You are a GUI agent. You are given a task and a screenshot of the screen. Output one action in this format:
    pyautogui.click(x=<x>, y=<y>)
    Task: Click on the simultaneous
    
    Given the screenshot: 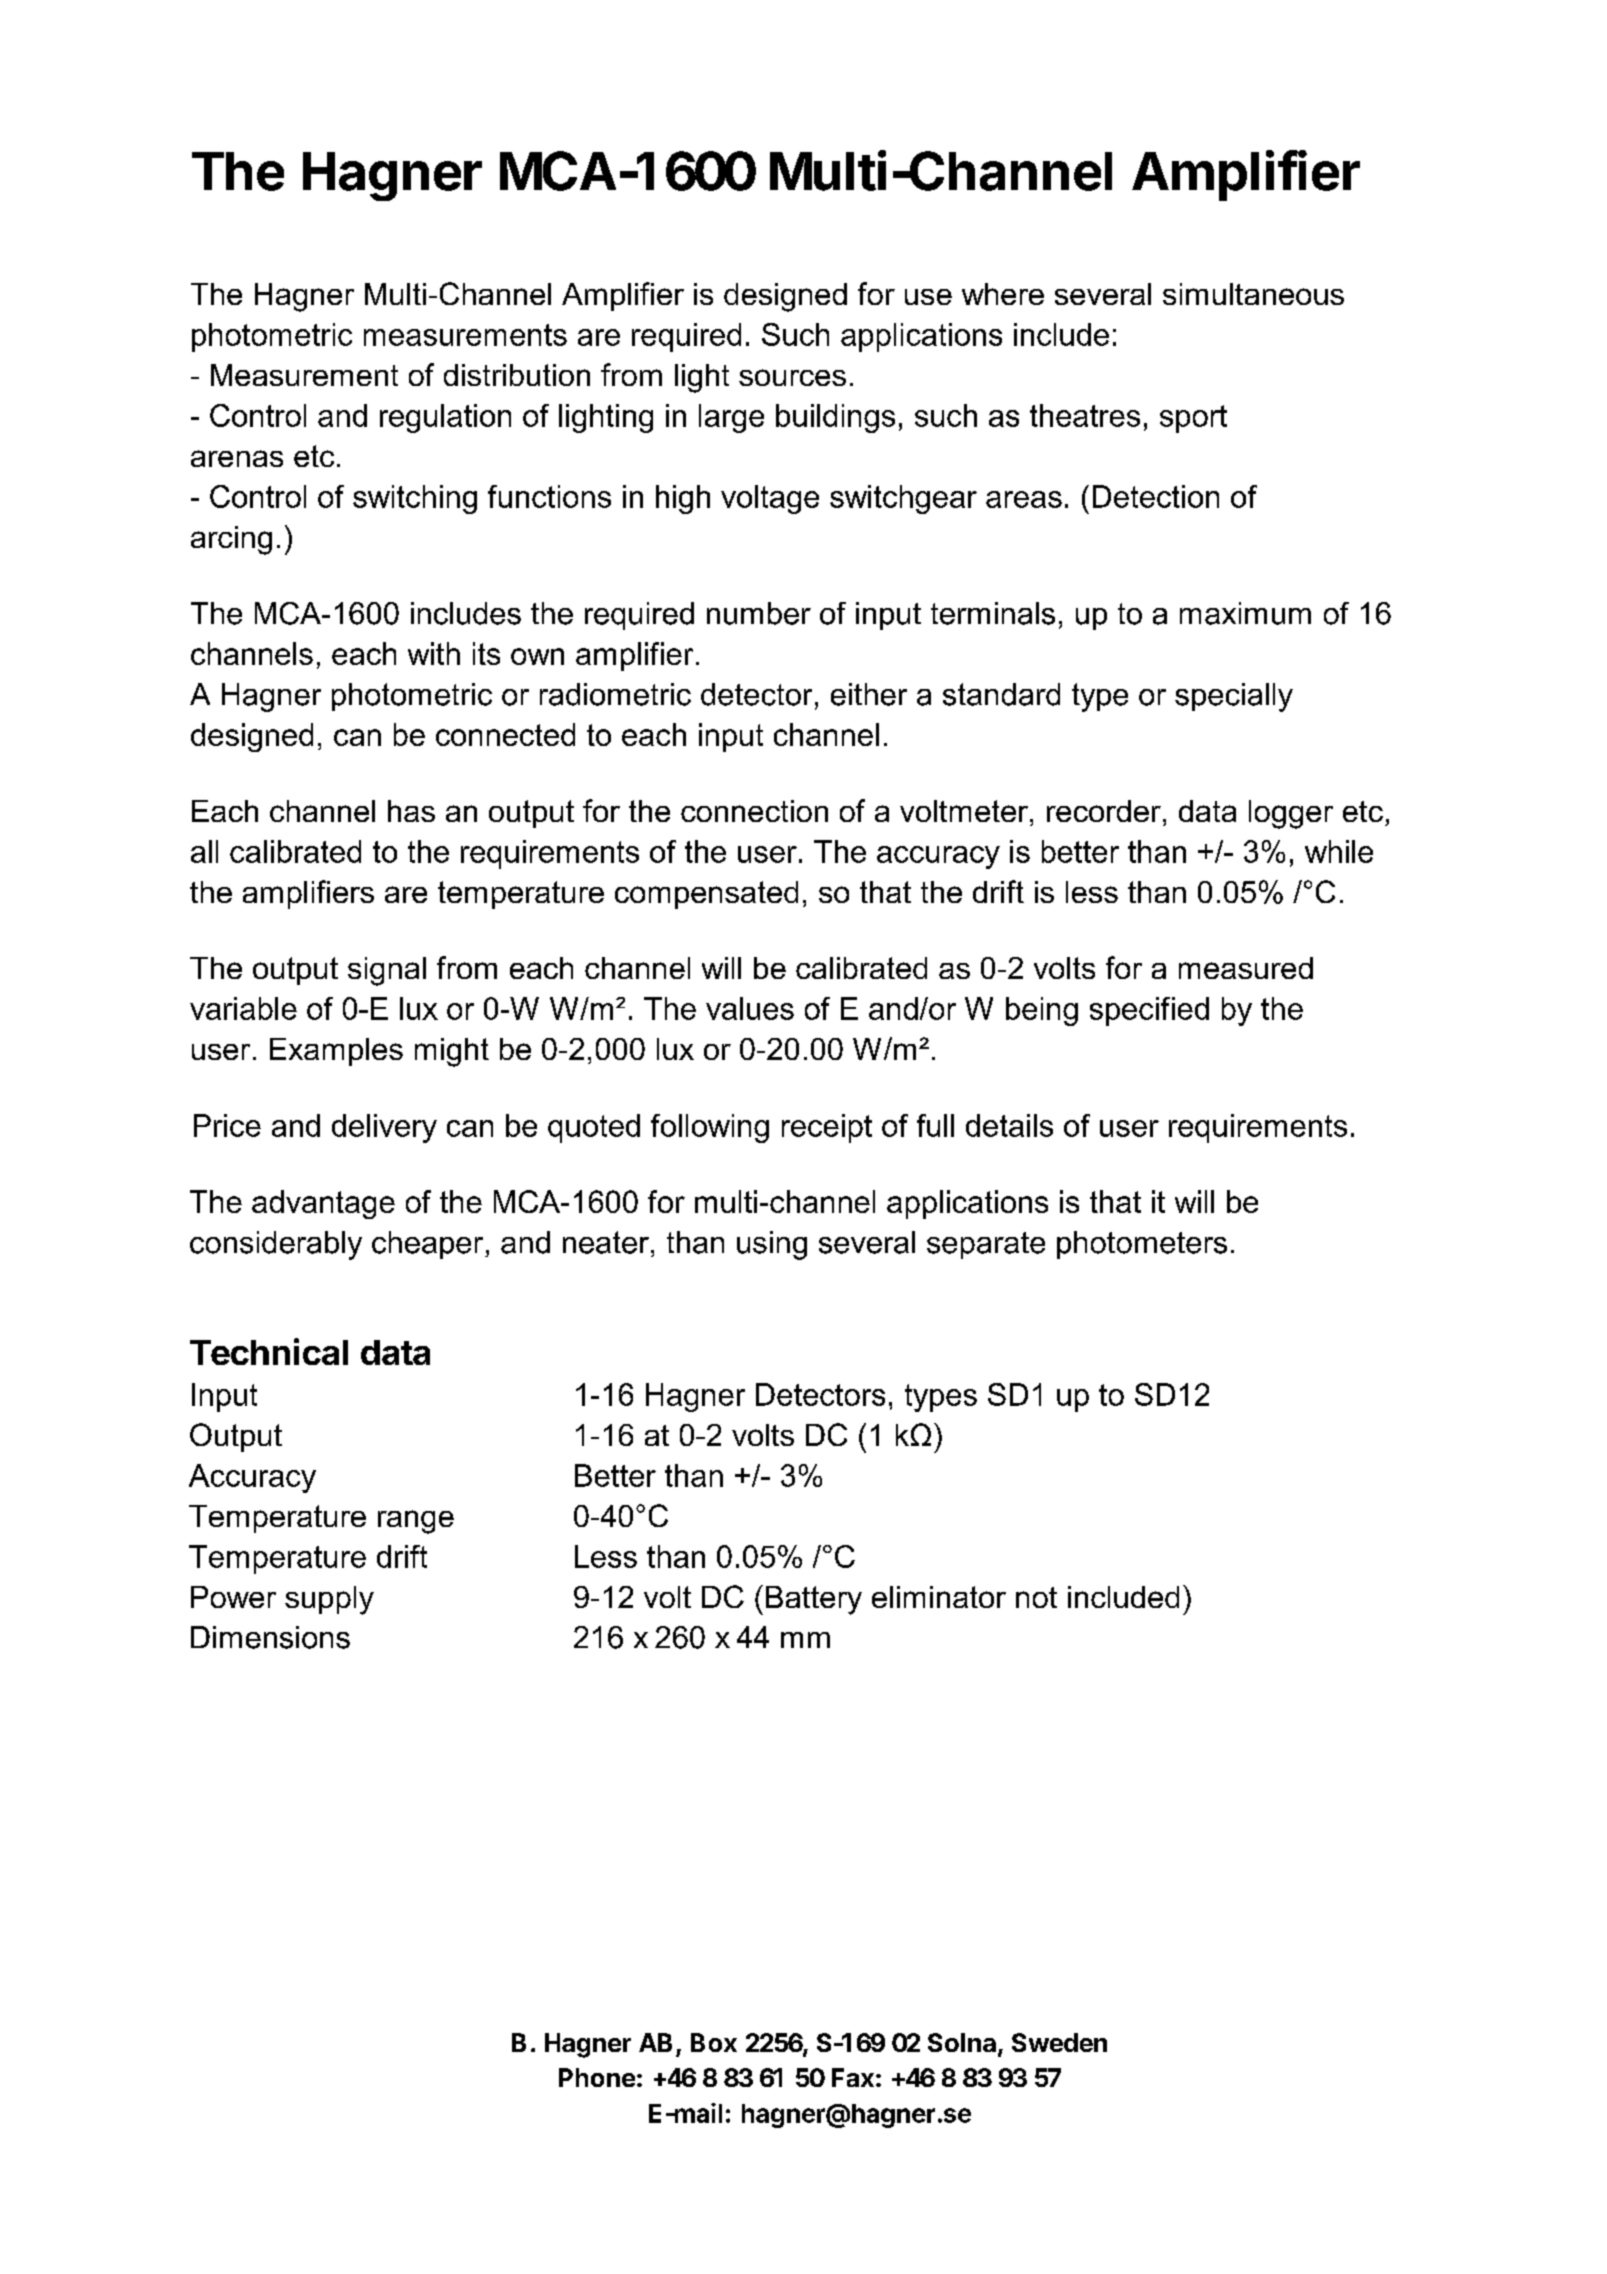 What is the action you would take?
    pyautogui.click(x=1253, y=294)
